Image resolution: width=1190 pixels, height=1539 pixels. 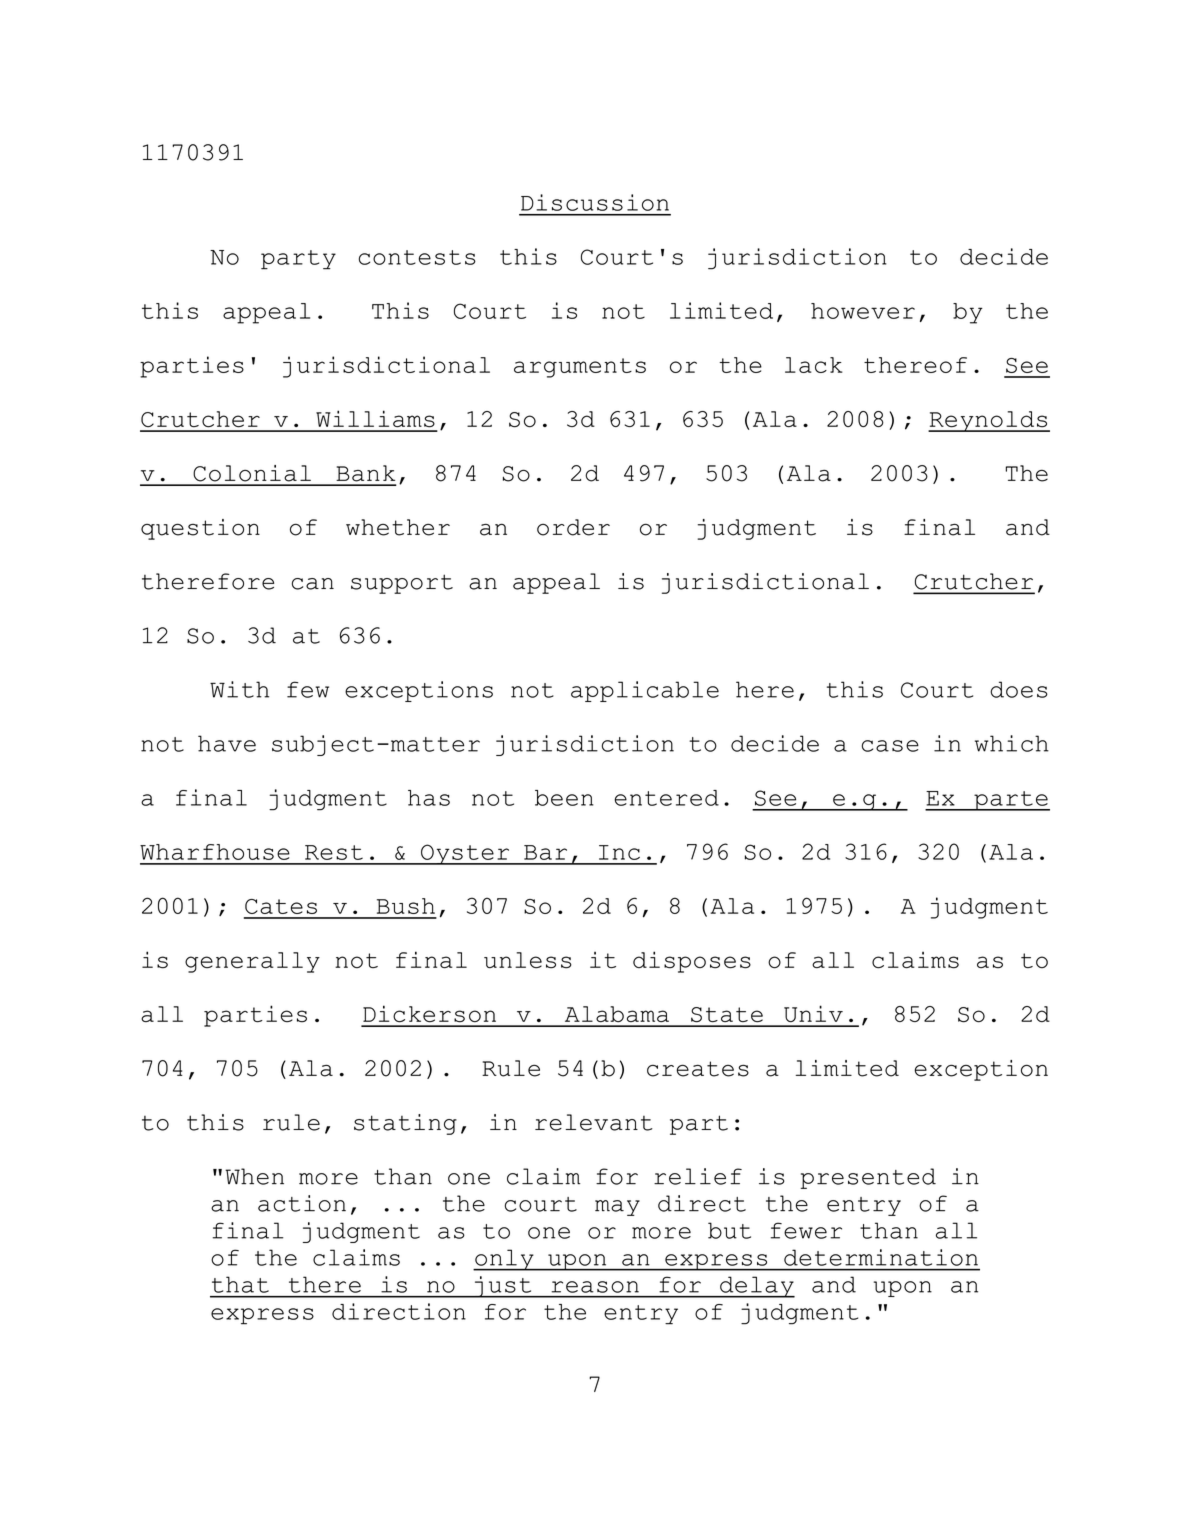 What do you see at coordinates (595, 1287) in the document?
I see `reason` at bounding box center [595, 1287].
